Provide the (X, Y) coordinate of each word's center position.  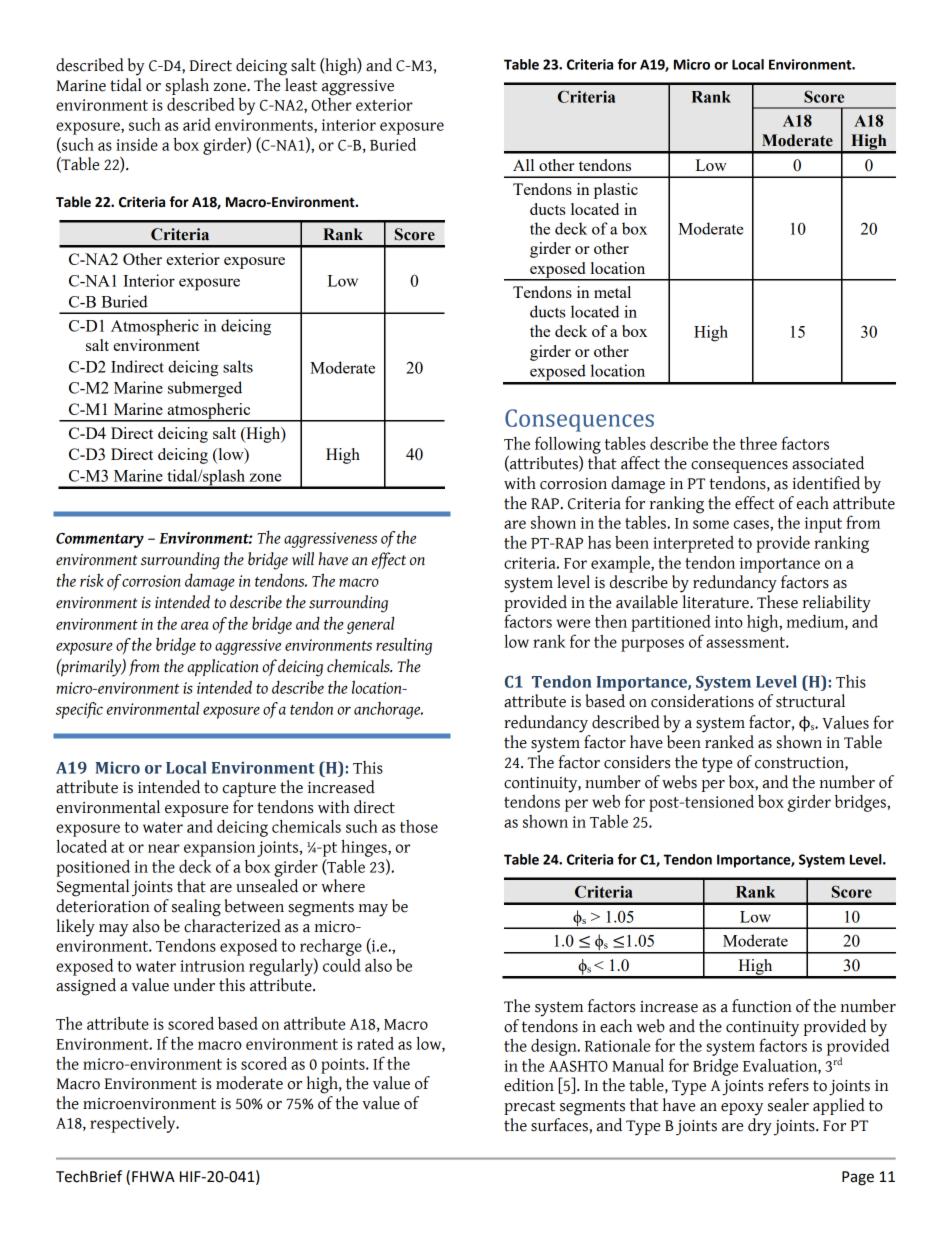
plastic (616, 191)
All (523, 165)
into (729, 622)
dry (760, 1125)
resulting (404, 646)
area (195, 625)
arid (197, 124)
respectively (134, 1124)
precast (529, 1107)
